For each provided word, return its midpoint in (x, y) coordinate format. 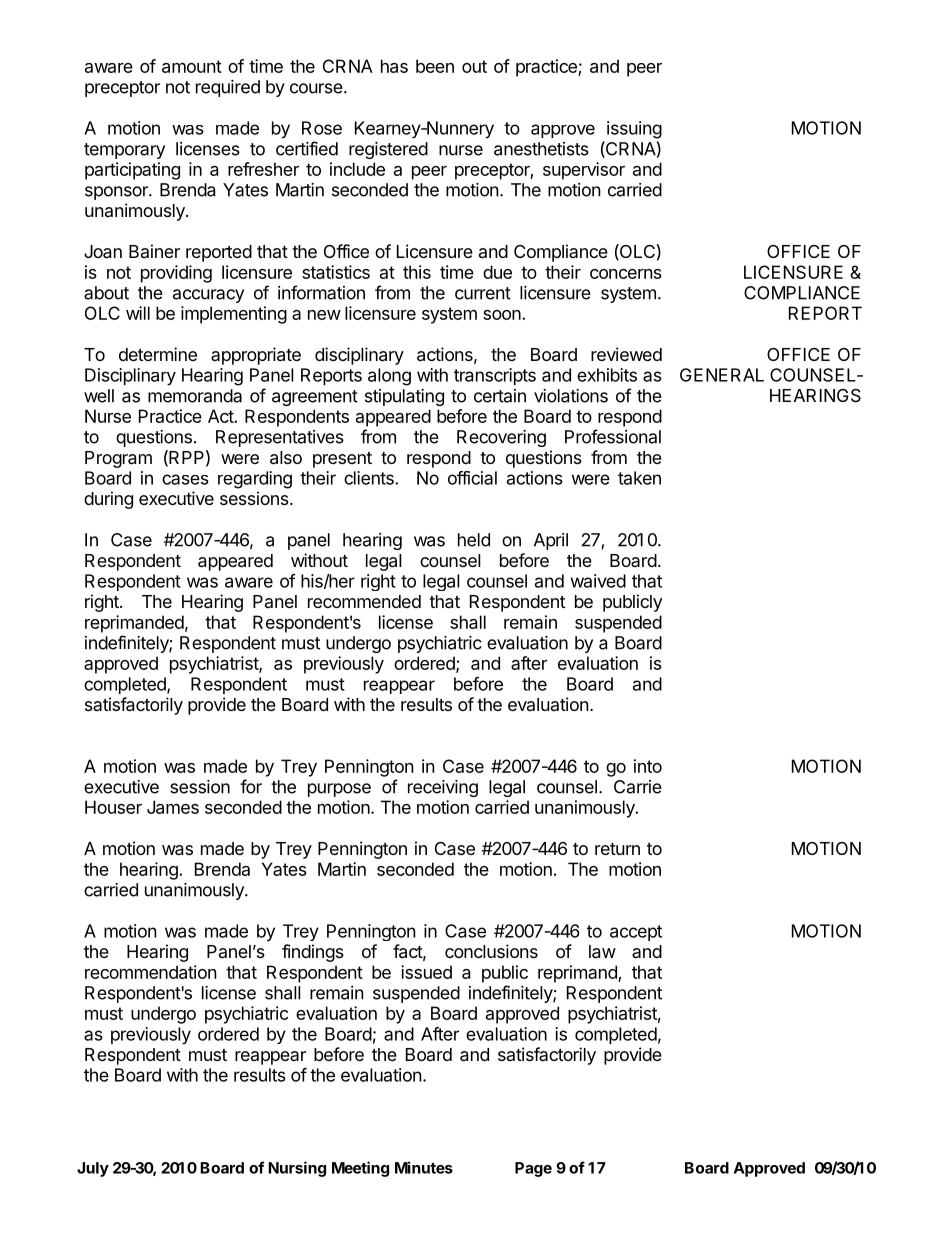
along (389, 377)
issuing (634, 130)
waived (598, 581)
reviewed (626, 354)
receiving (443, 788)
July (93, 1169)
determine (158, 354)
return (617, 849)
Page (533, 1169)
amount (192, 66)
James (173, 807)
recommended (364, 601)
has (394, 66)
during (108, 500)
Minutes (424, 1167)
